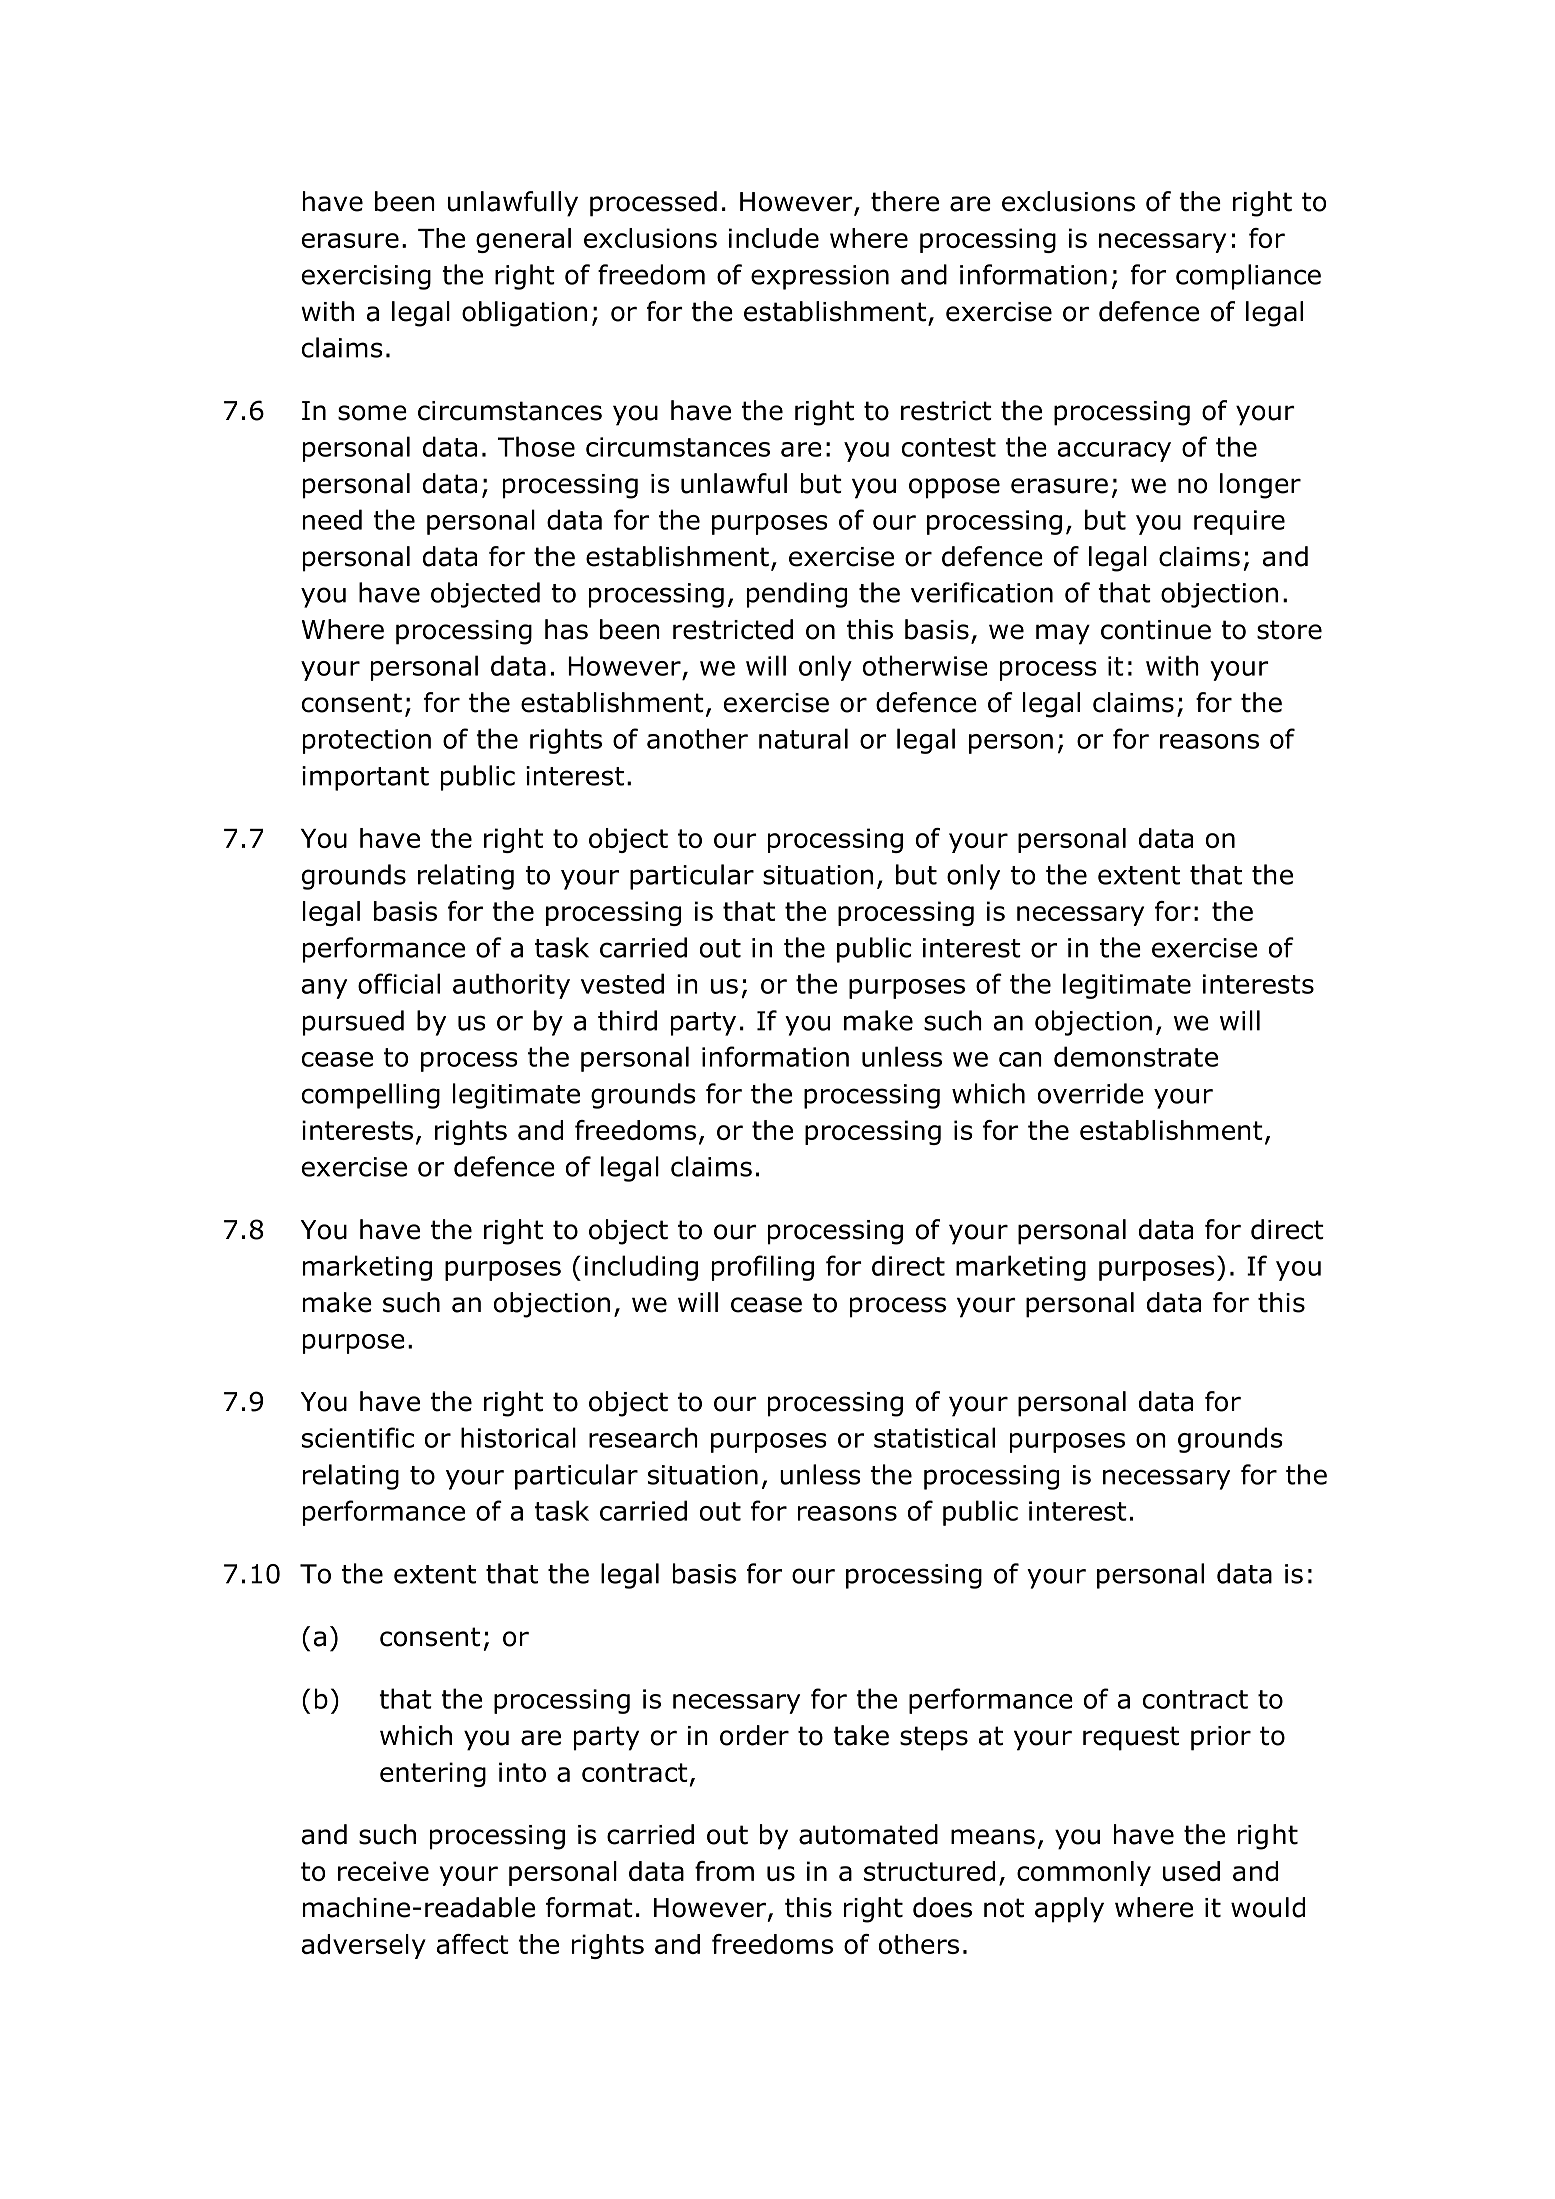 This image has height=2199, width=1555. I want to click on expression, so click(820, 277).
